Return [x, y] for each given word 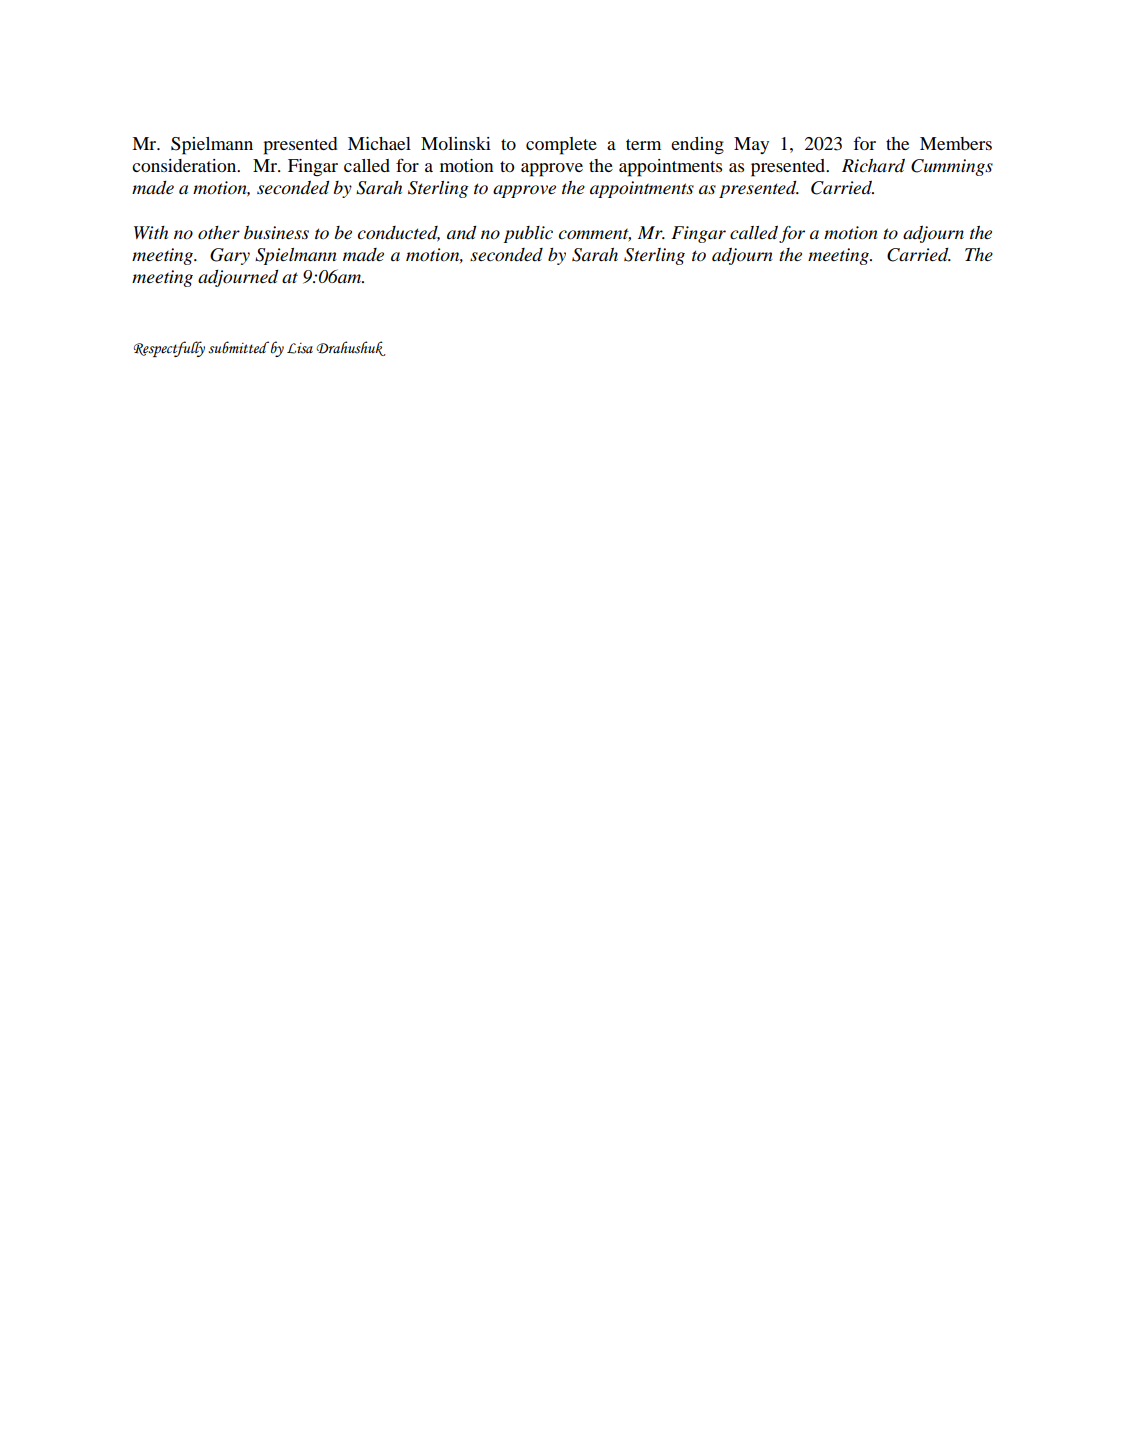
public [528, 234]
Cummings [952, 167]
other [219, 233]
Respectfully [169, 349]
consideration [185, 165]
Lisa [300, 348]
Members [956, 143]
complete [561, 146]
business [276, 233]
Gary [230, 256]
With [151, 232]
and [461, 233]
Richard [873, 166]
